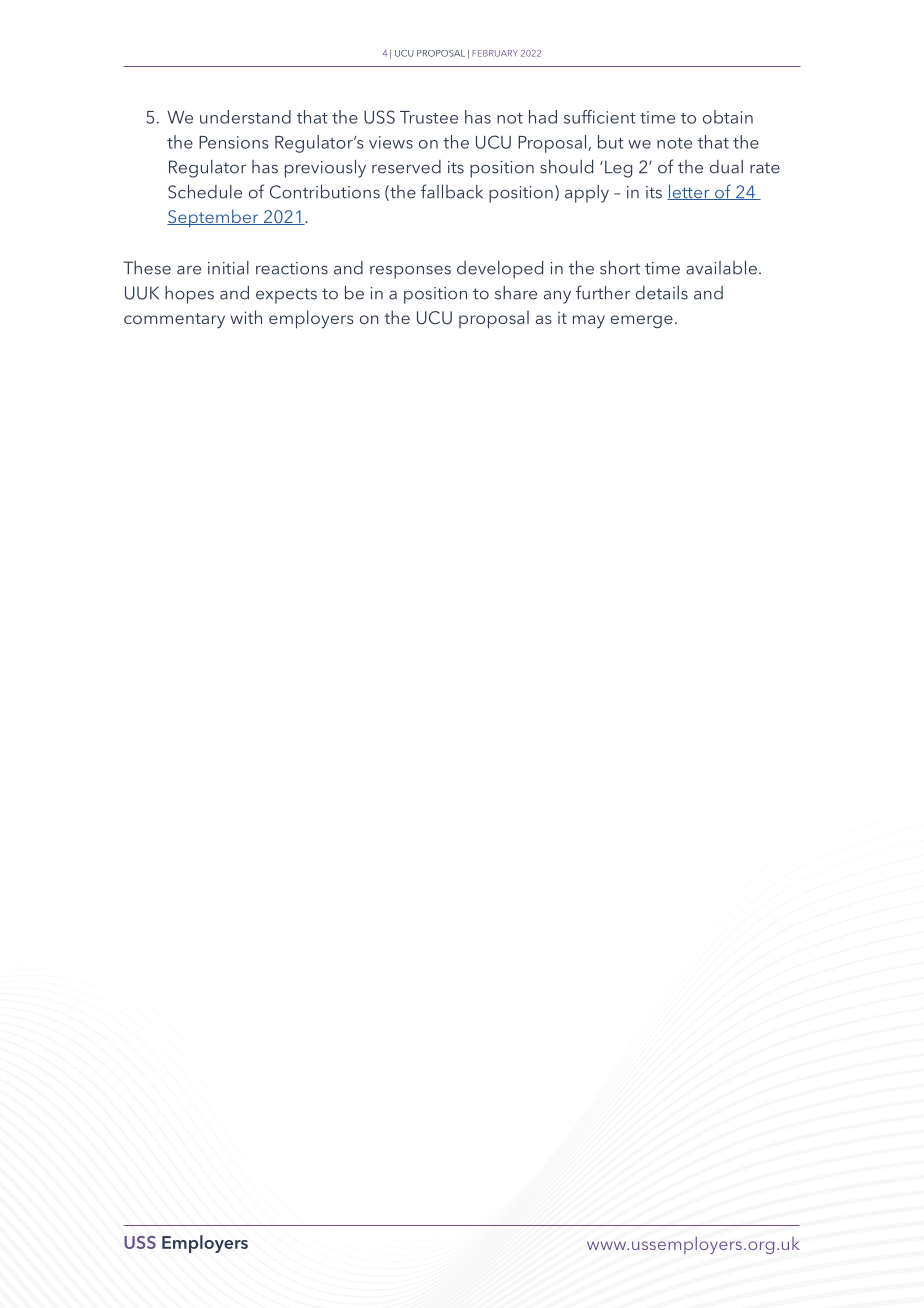 Image resolution: width=924 pixels, height=1308 pixels. What do you see at coordinates (674, 143) in the page?
I see `note` at bounding box center [674, 143].
